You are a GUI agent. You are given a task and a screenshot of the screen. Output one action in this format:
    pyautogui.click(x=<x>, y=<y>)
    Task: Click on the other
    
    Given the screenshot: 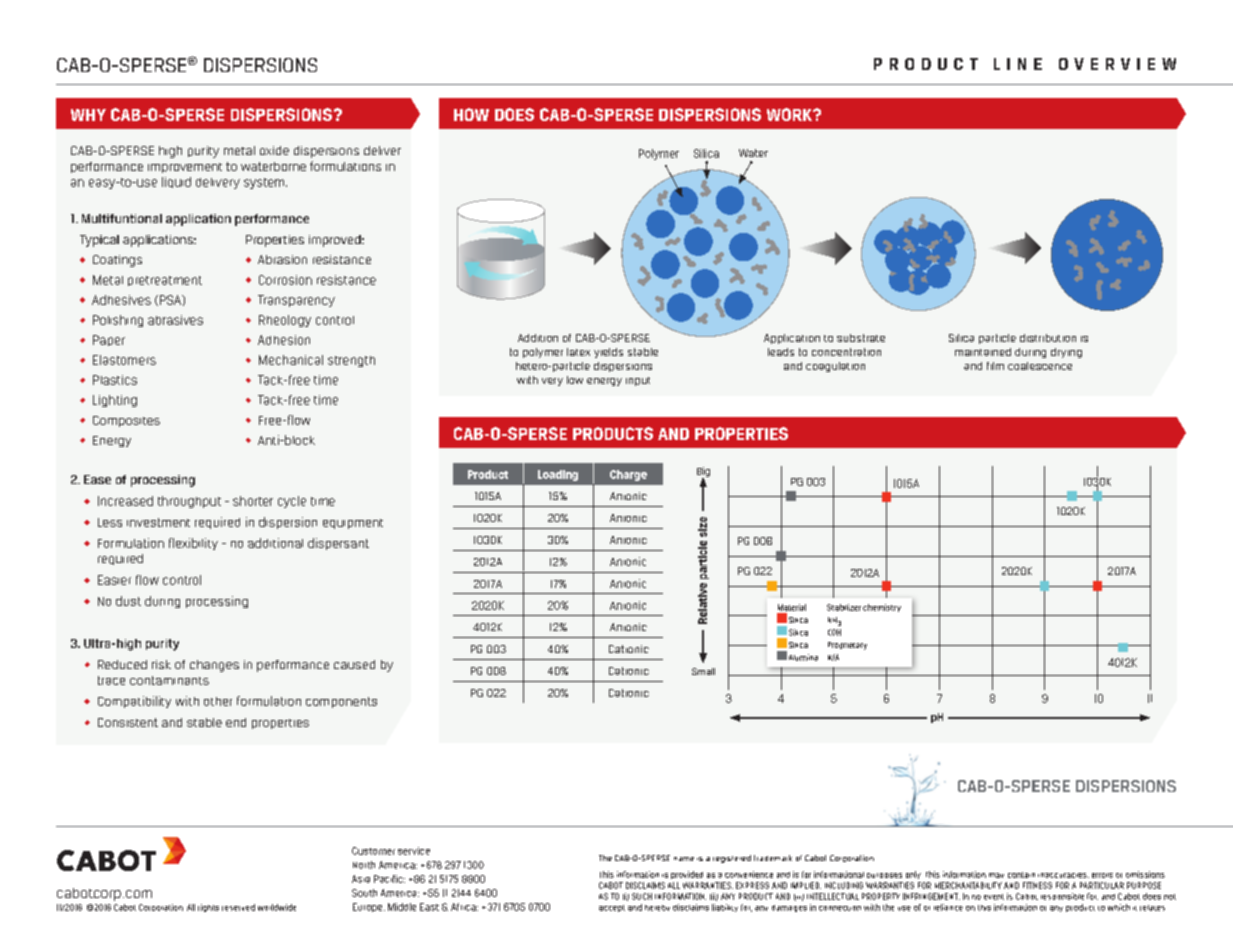 What is the action you would take?
    pyautogui.click(x=218, y=701)
